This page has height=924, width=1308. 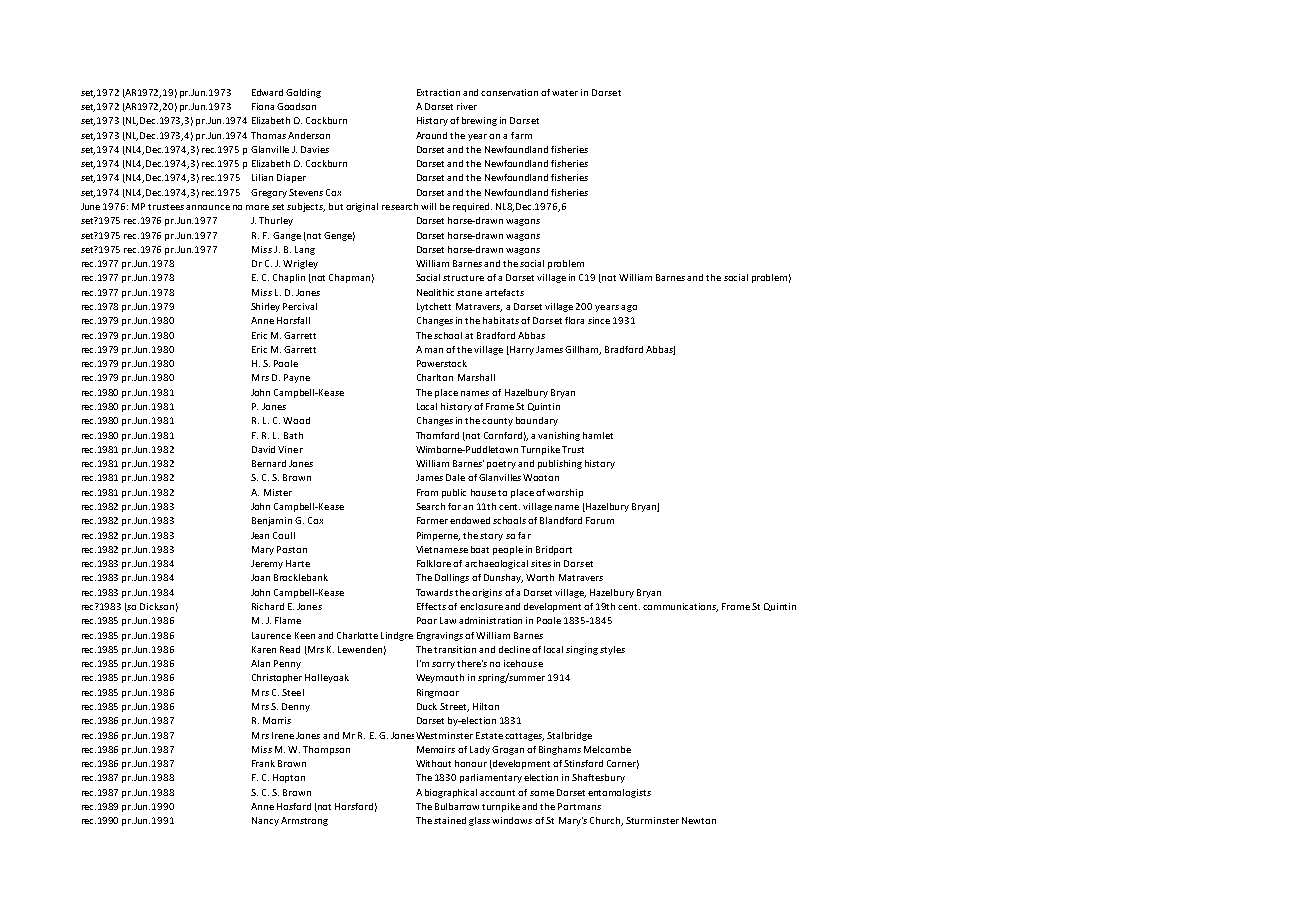 What do you see at coordinates (263, 449) in the page?
I see `David` at bounding box center [263, 449].
